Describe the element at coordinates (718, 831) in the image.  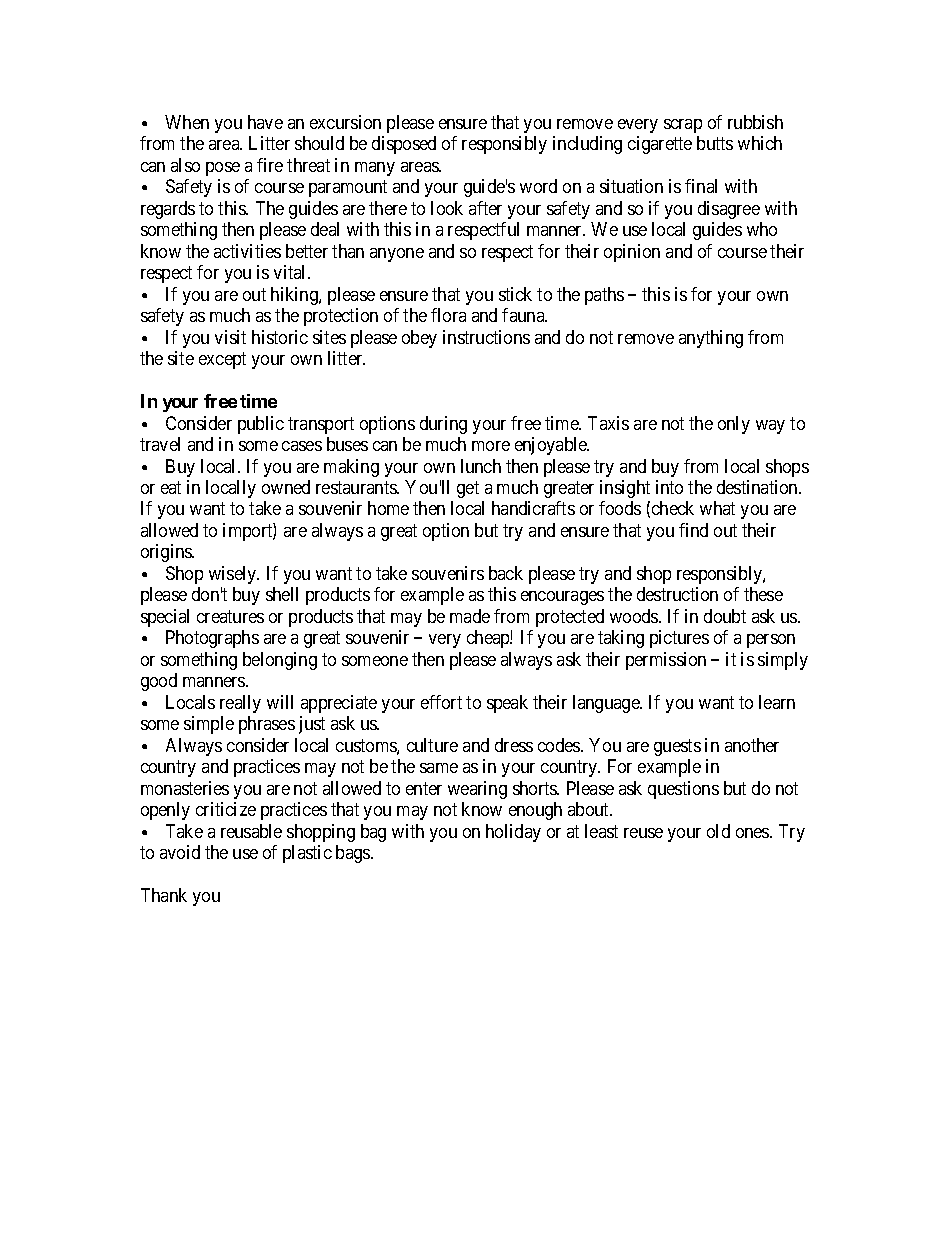
I see `old` at that location.
